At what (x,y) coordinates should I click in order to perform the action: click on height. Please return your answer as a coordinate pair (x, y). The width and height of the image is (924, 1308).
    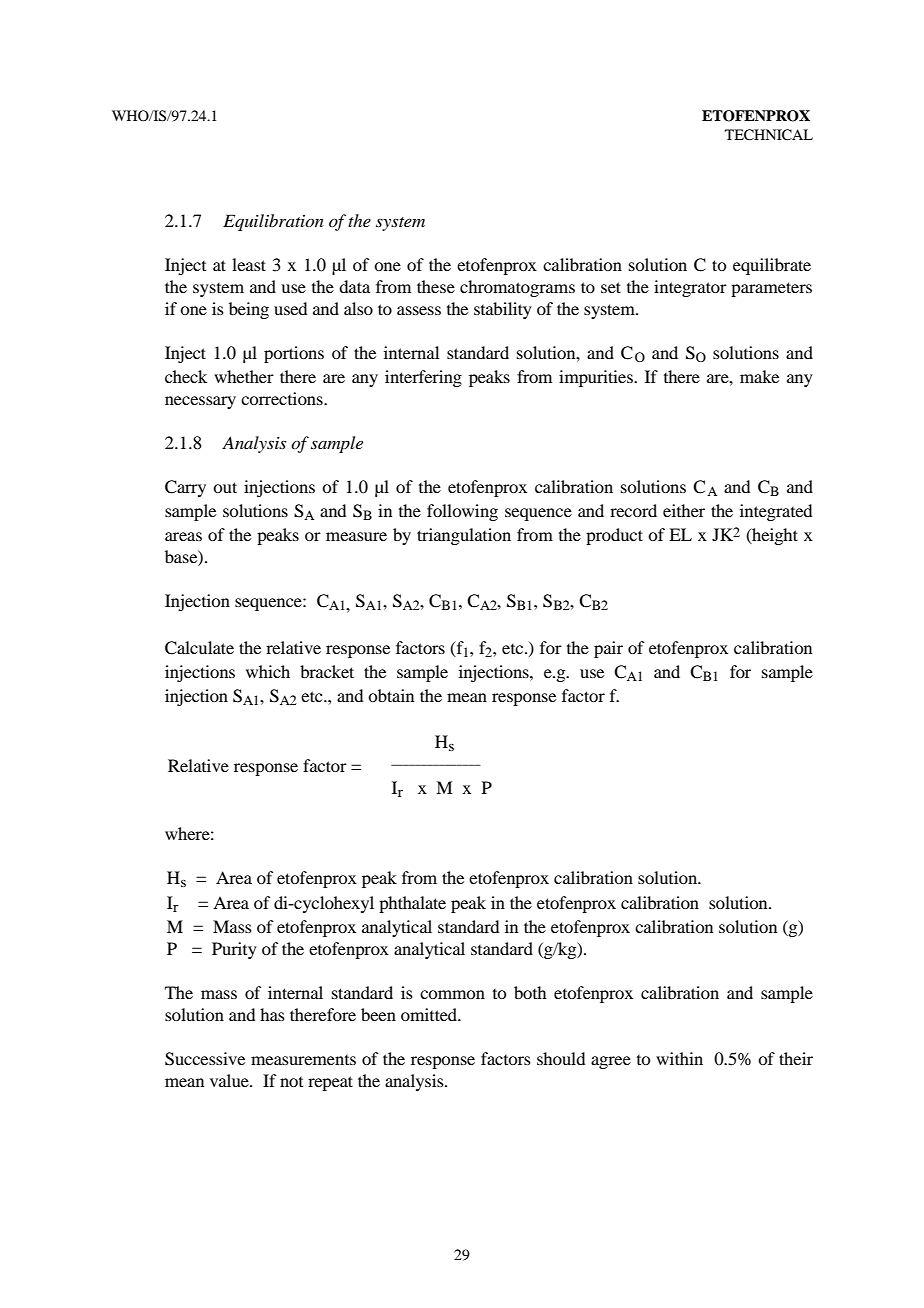
    Looking at the image, I should click on (774, 536).
